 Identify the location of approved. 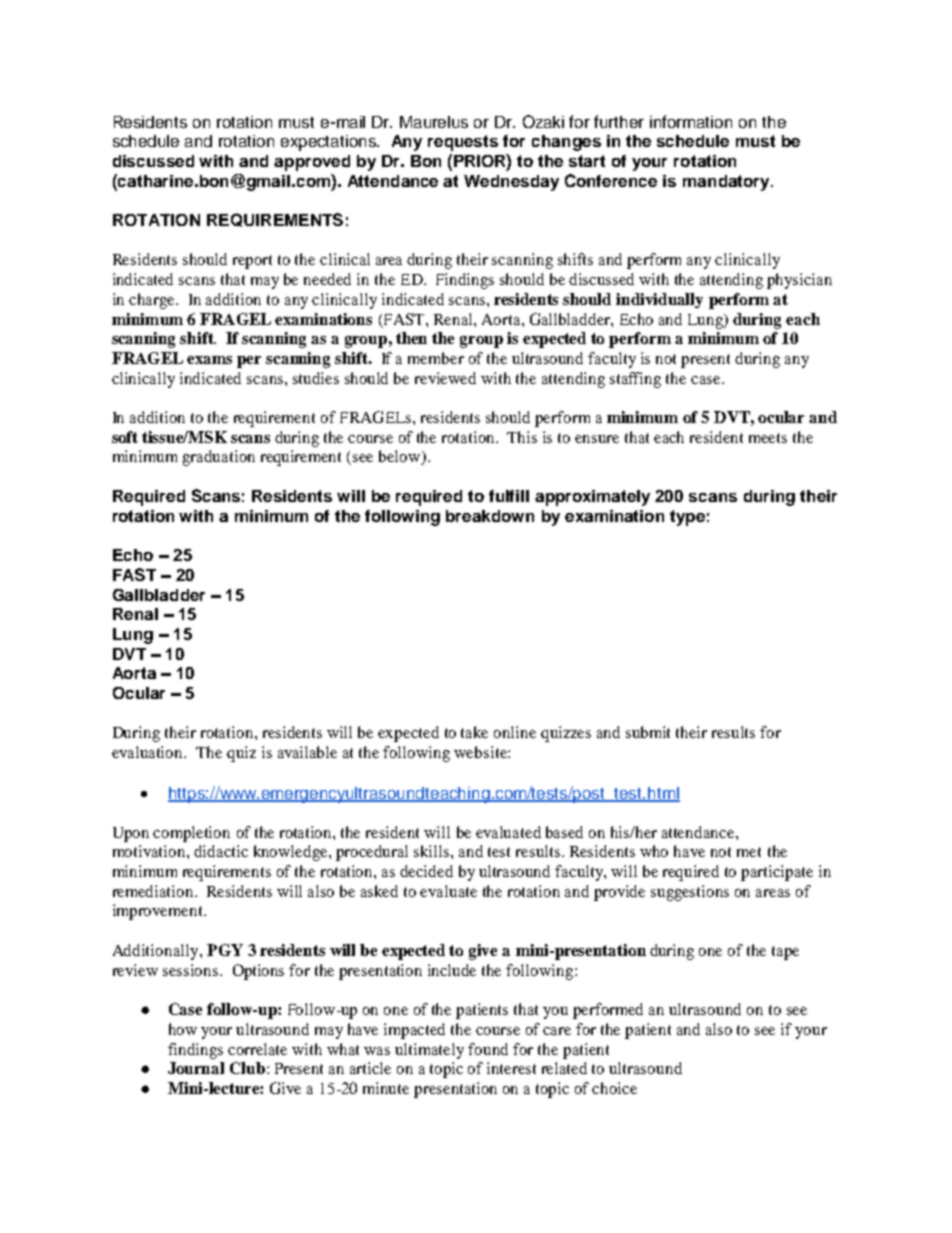
(312, 163).
